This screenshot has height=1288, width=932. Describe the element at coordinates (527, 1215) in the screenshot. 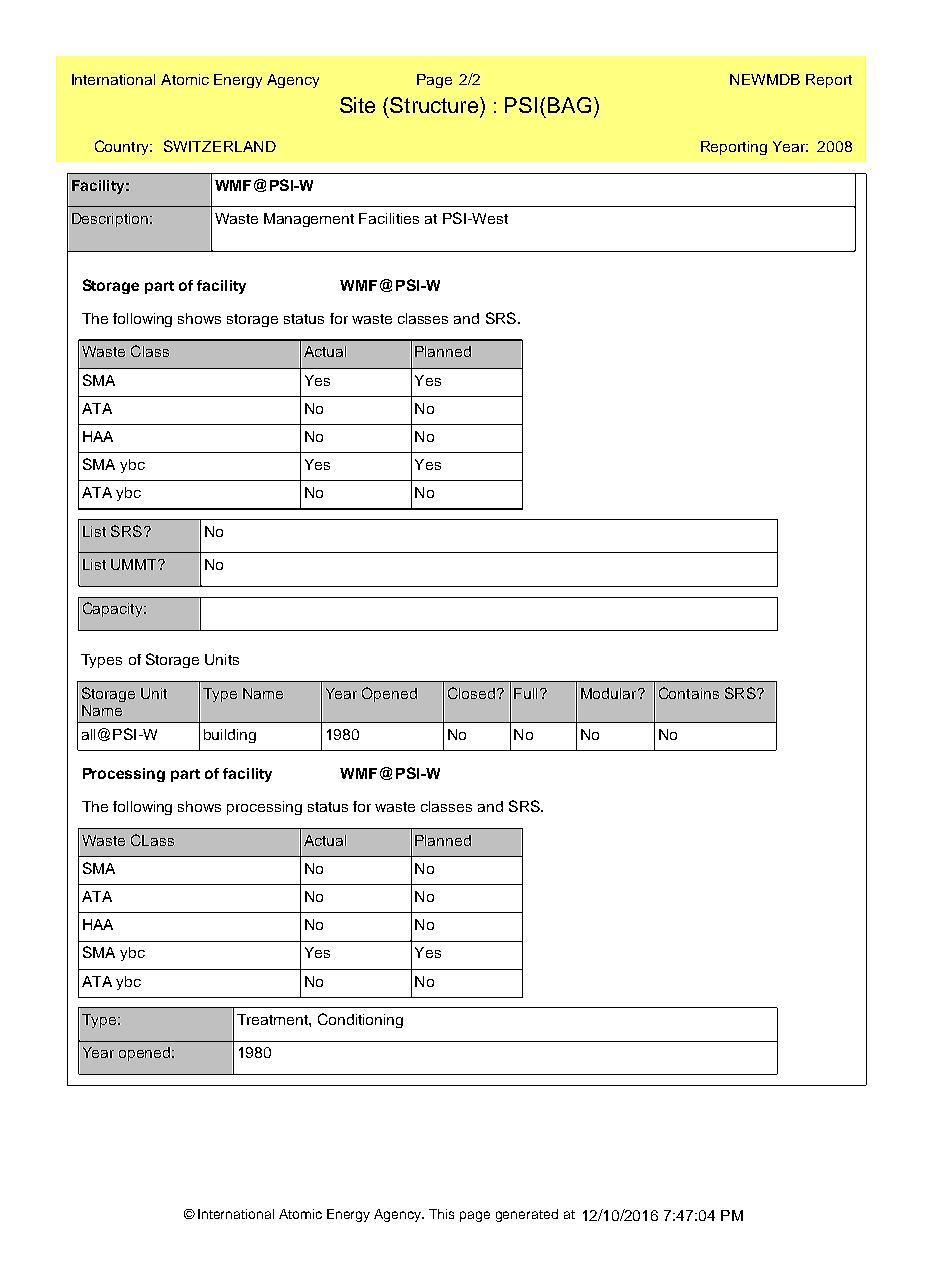

I see `generated` at that location.
